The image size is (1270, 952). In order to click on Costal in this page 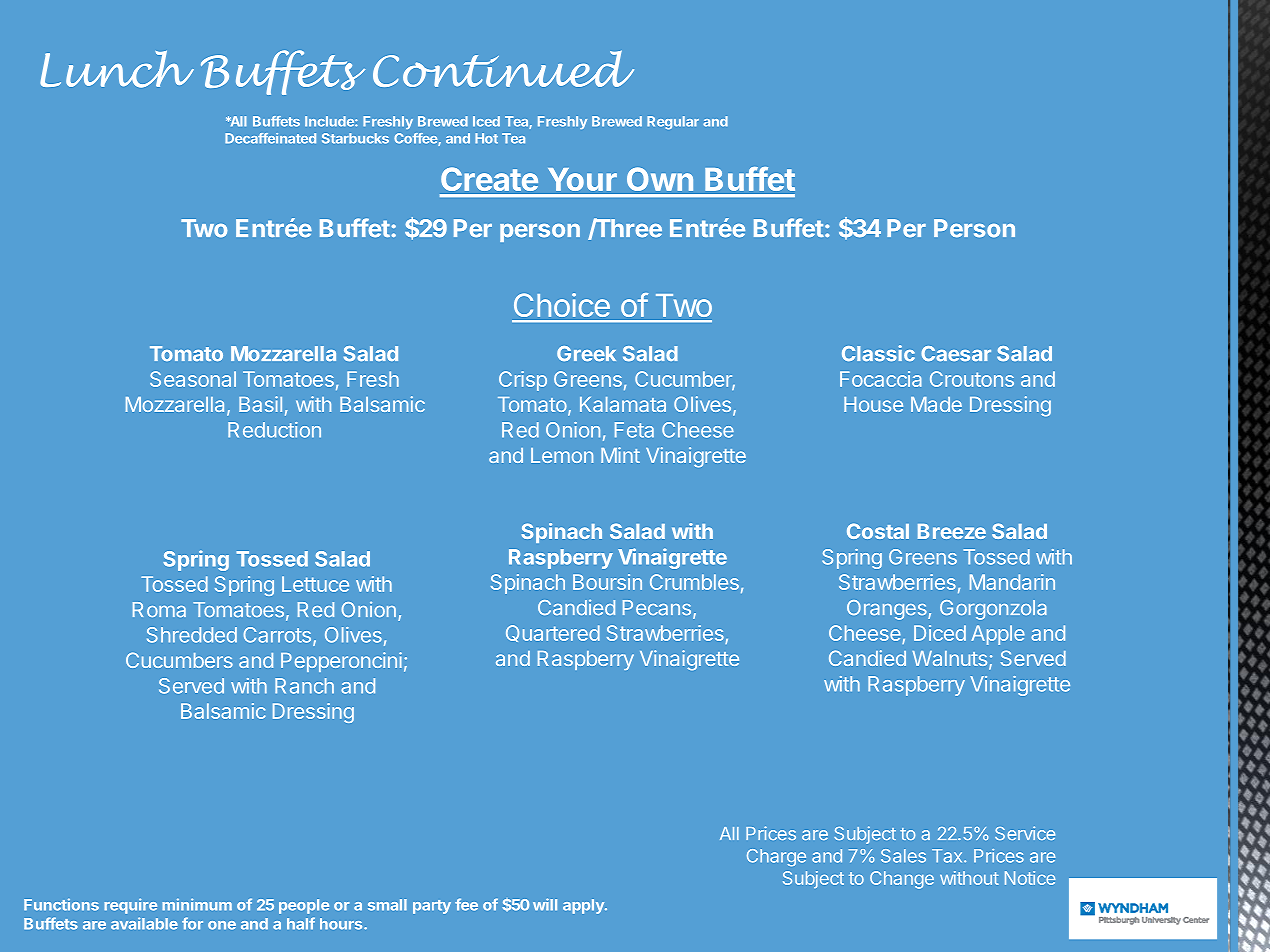, I will do `click(878, 531)`.
